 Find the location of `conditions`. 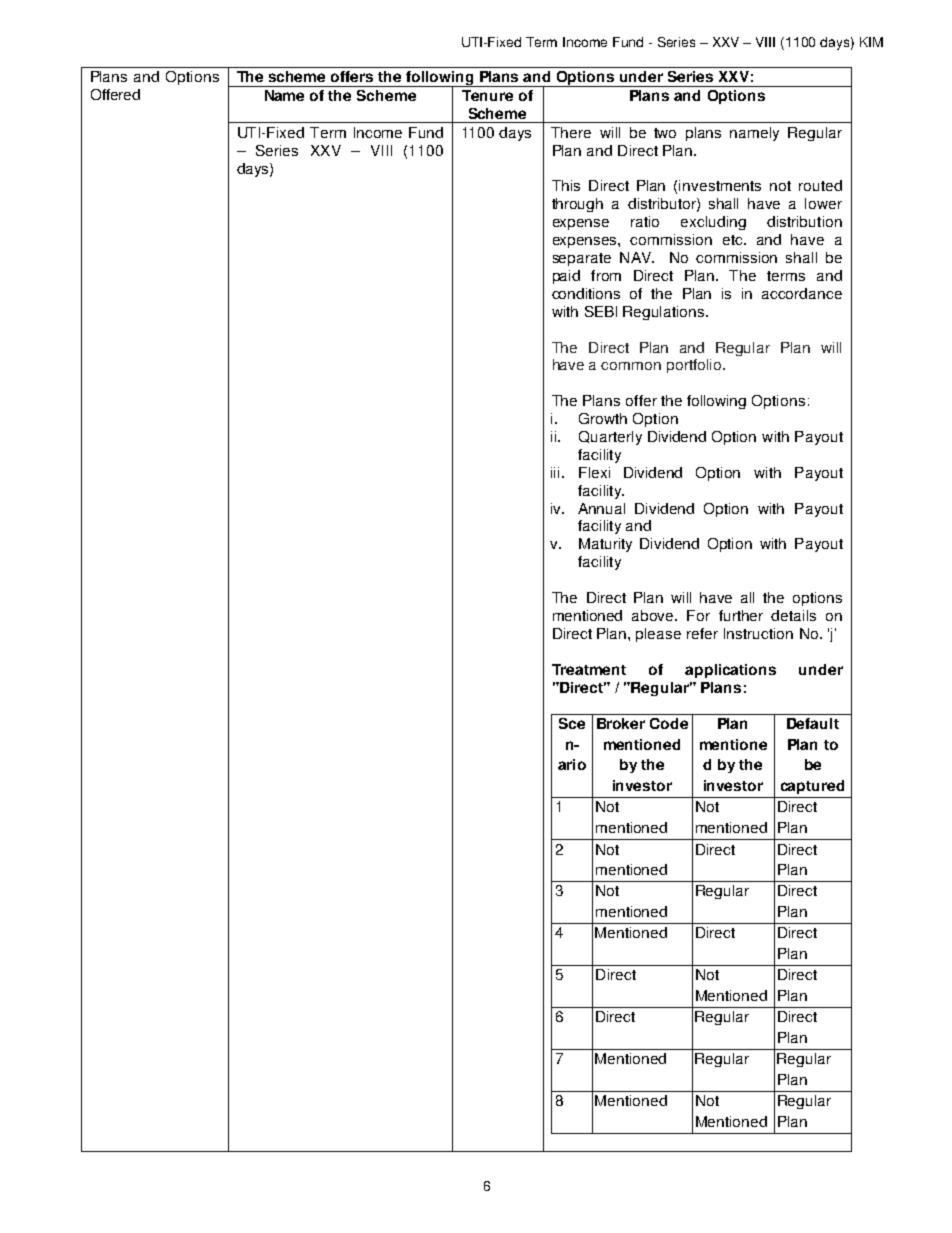

conditions is located at coordinates (586, 293).
